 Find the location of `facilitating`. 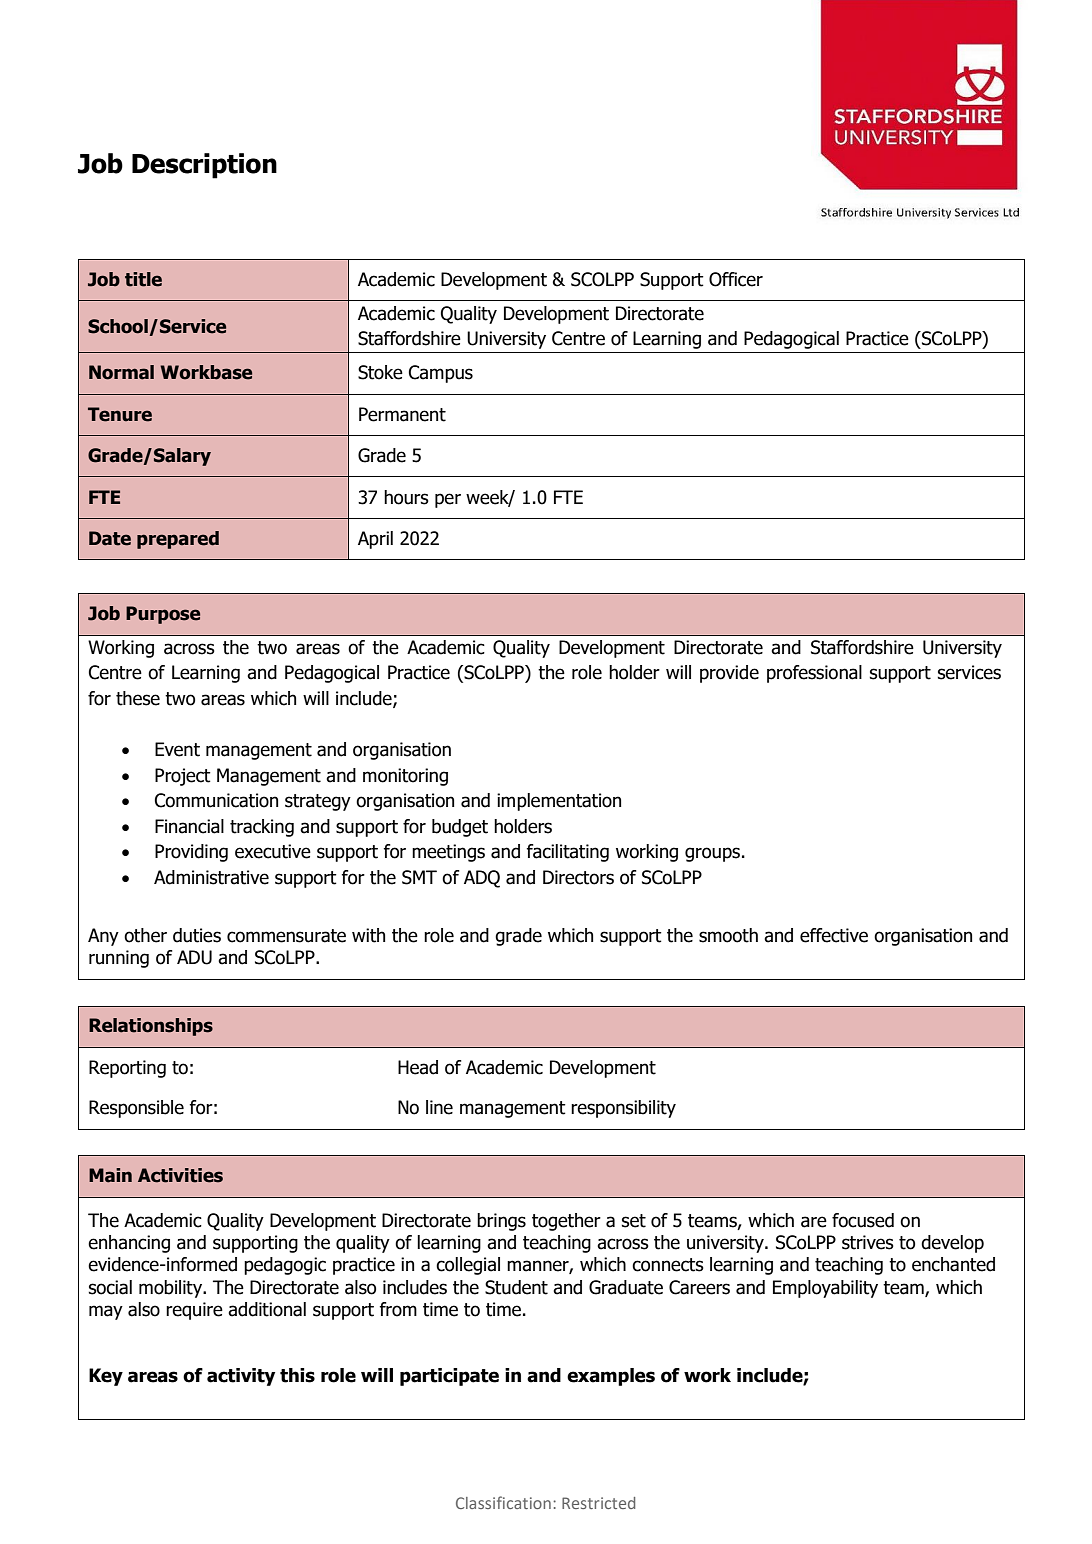

facilitating is located at coordinates (568, 853).
